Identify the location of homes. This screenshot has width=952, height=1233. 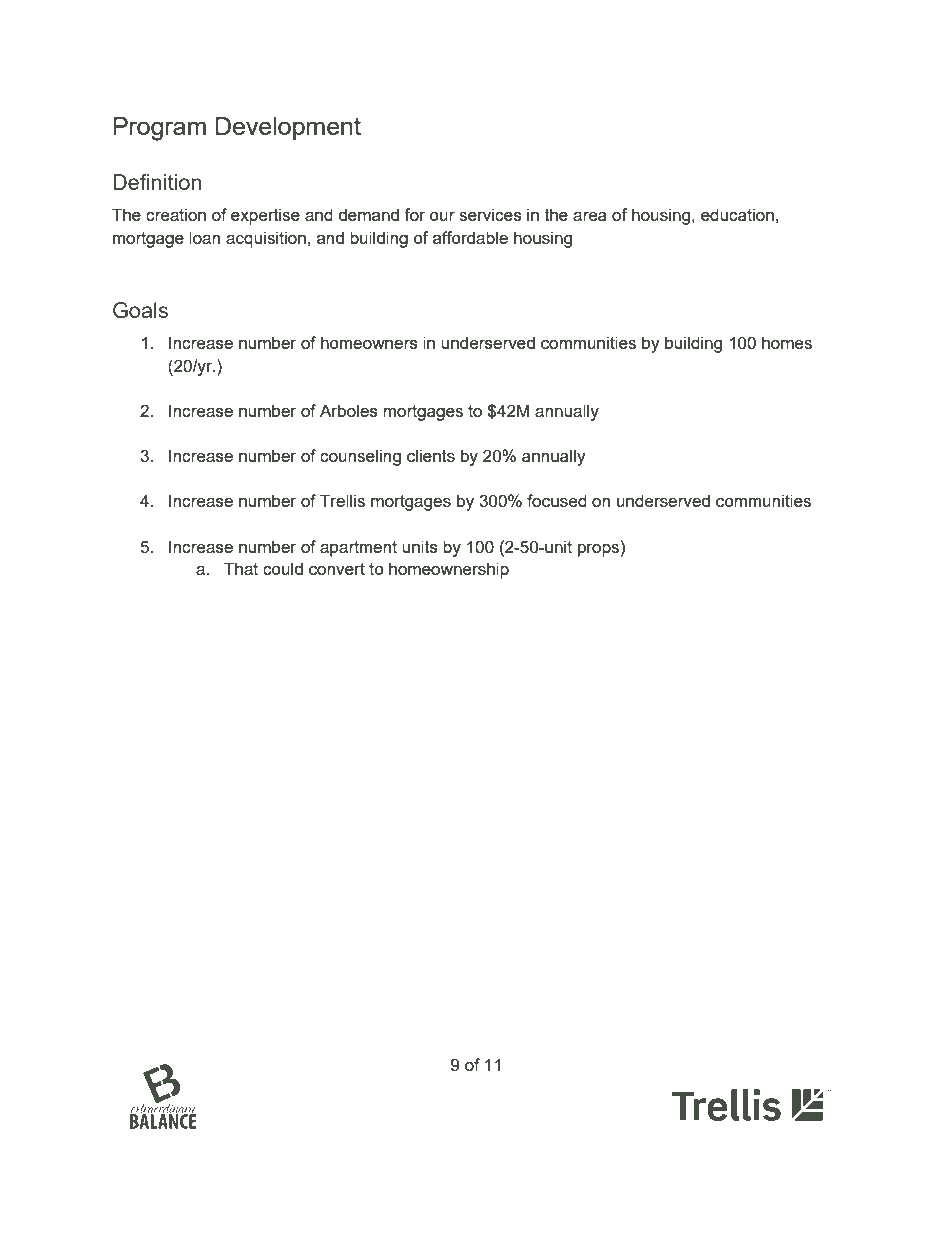
(787, 342).
